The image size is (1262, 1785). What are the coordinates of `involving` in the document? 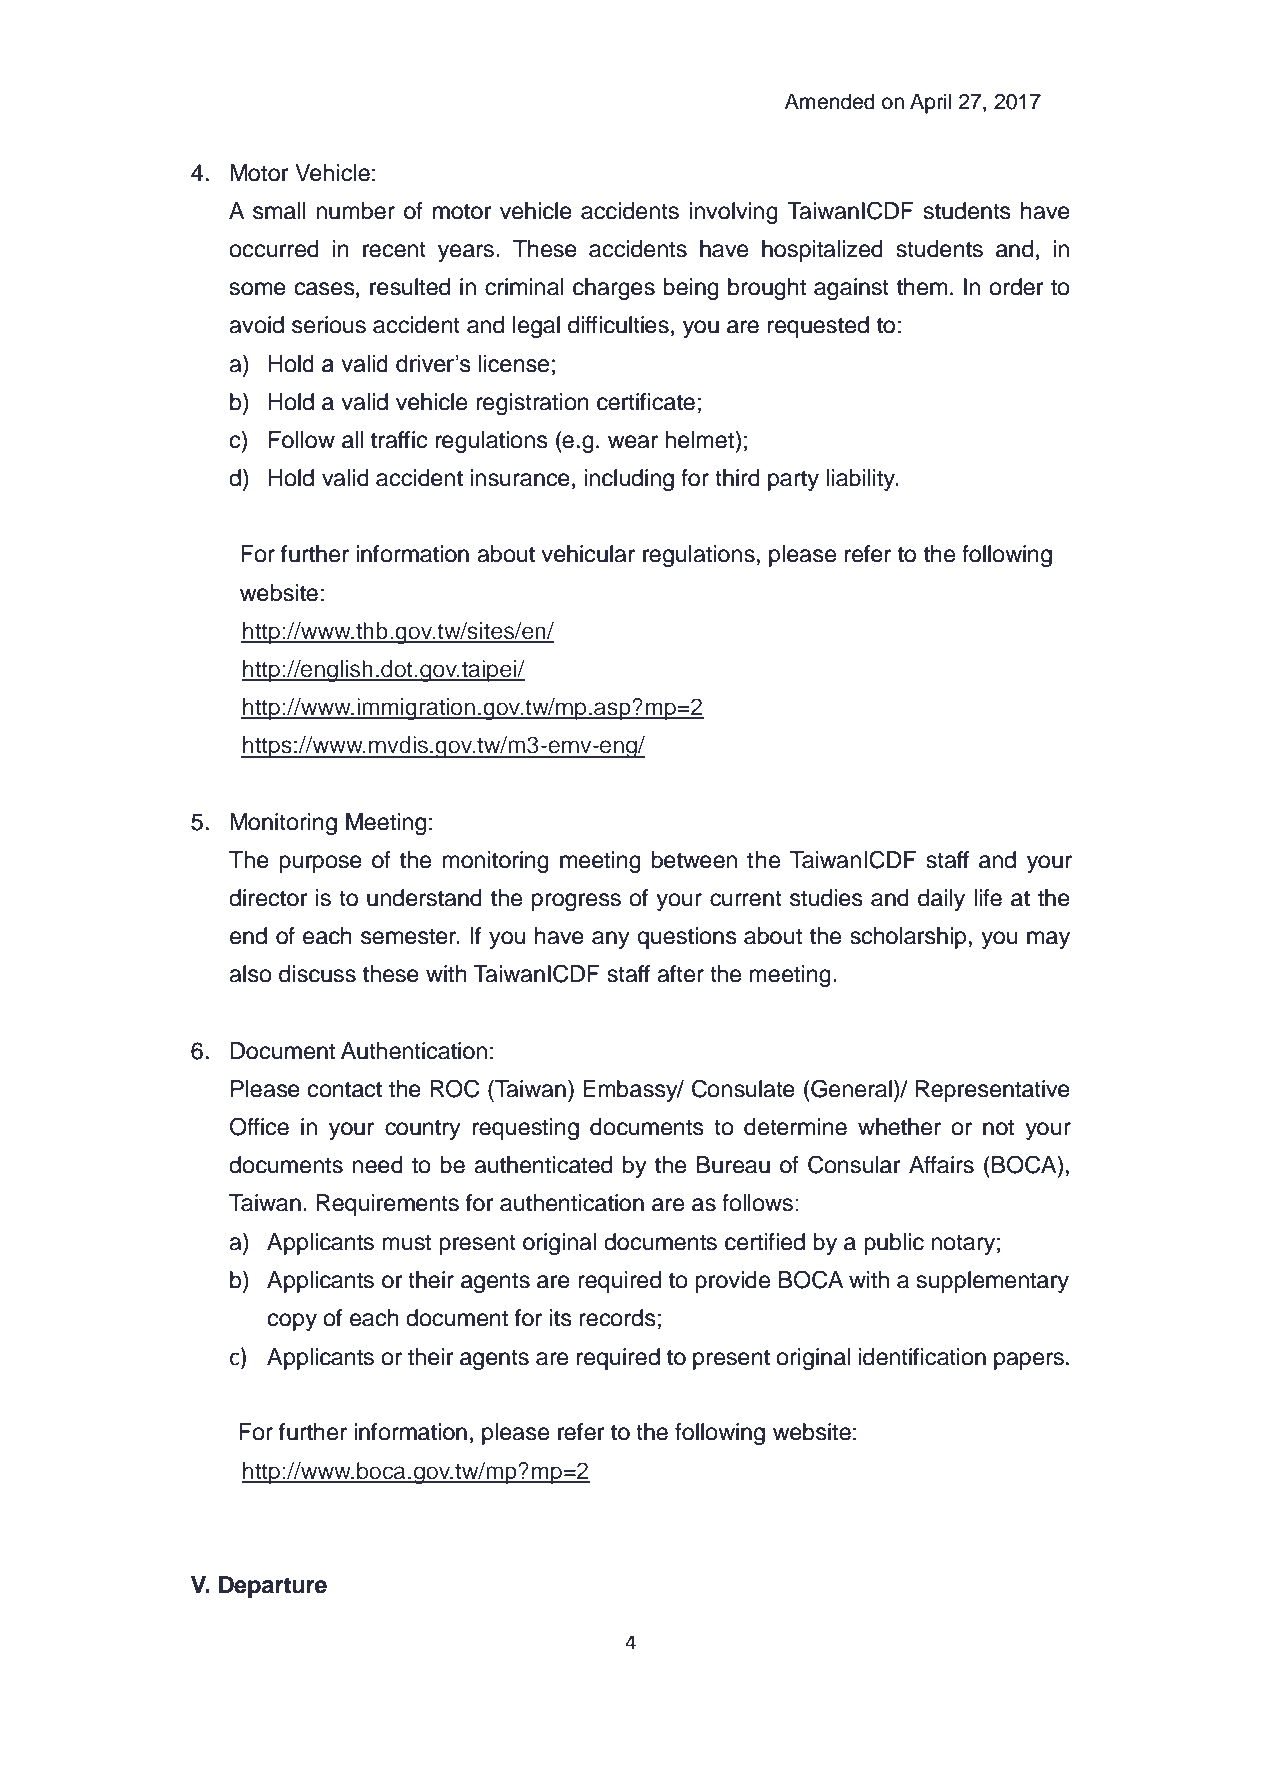 It's located at (733, 213).
